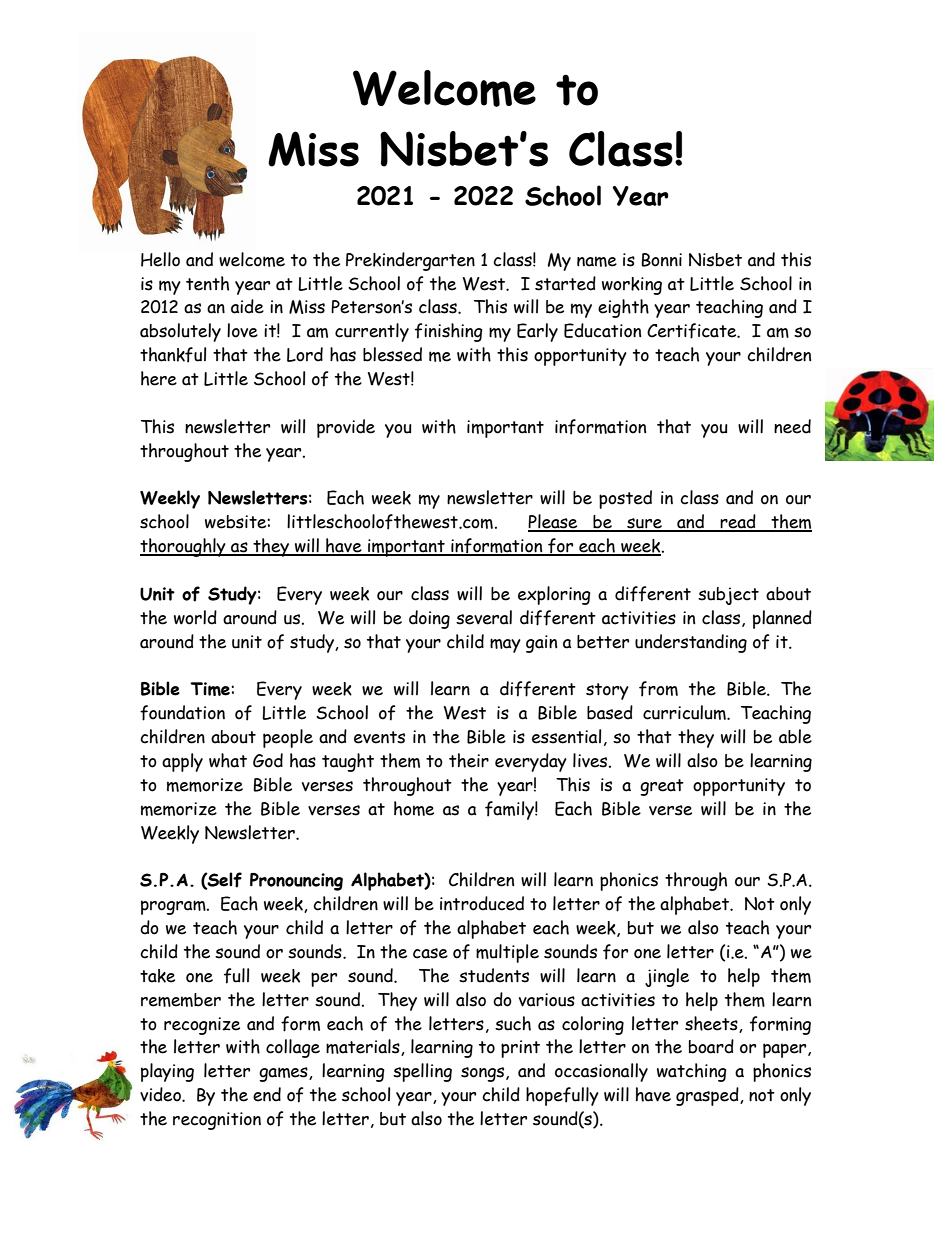 This screenshot has height=1233, width=952. Describe the element at coordinates (484, 1074) in the screenshot. I see `songs` at that location.
